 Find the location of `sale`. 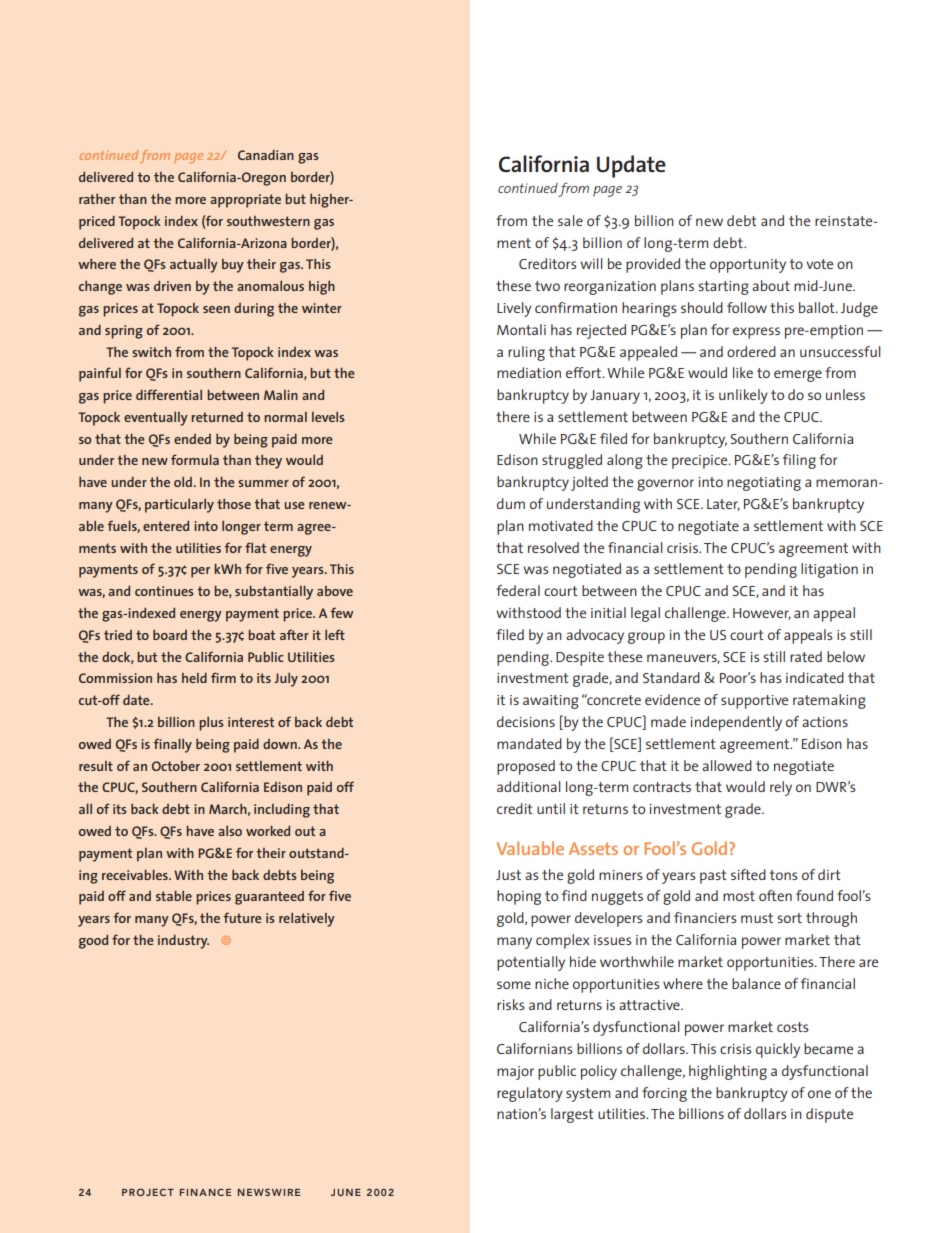

sale is located at coordinates (570, 220).
